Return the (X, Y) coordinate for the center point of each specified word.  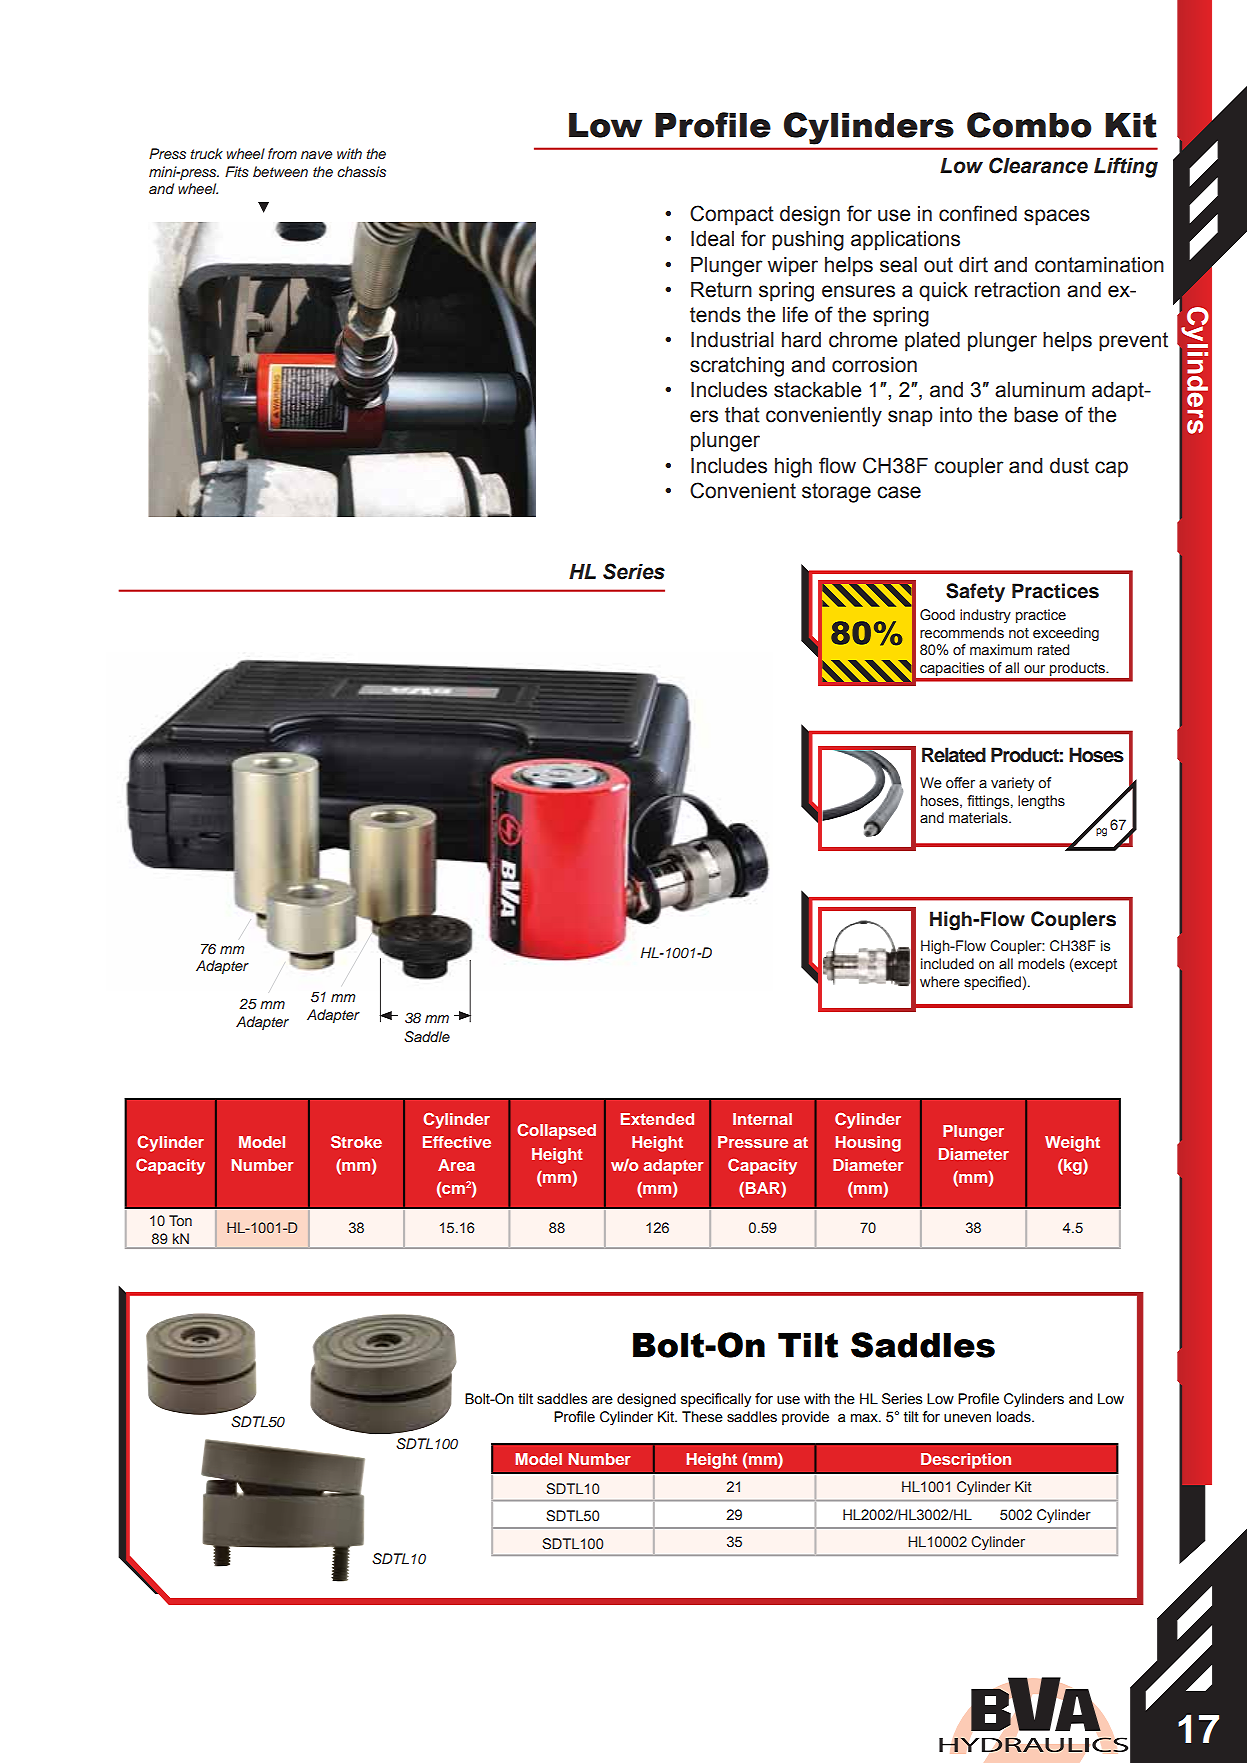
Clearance (1038, 165)
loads (1015, 1417)
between (280, 171)
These (702, 1417)
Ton (180, 1221)
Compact (732, 215)
